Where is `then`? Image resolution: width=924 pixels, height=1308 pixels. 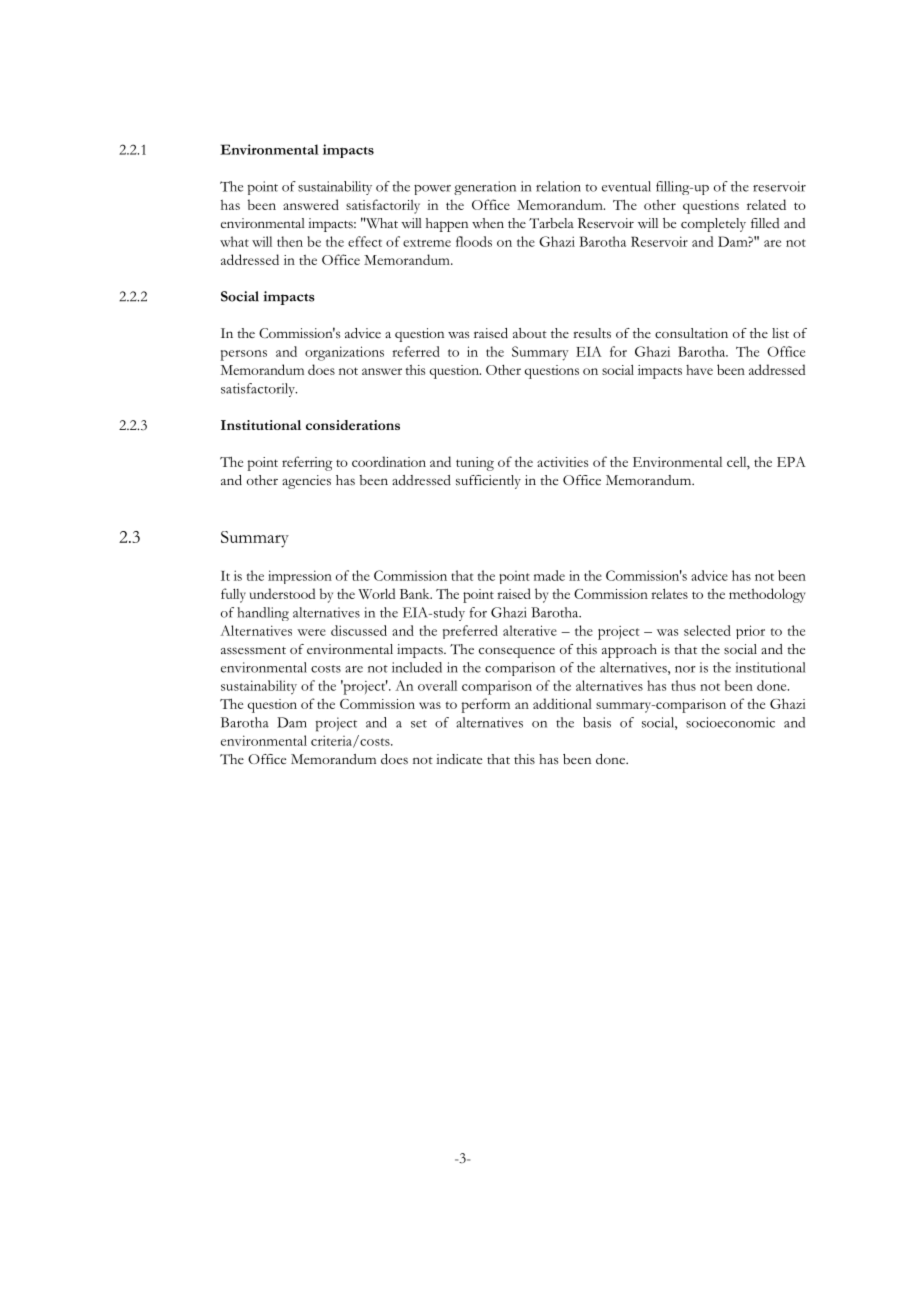
then is located at coordinates (290, 241).
